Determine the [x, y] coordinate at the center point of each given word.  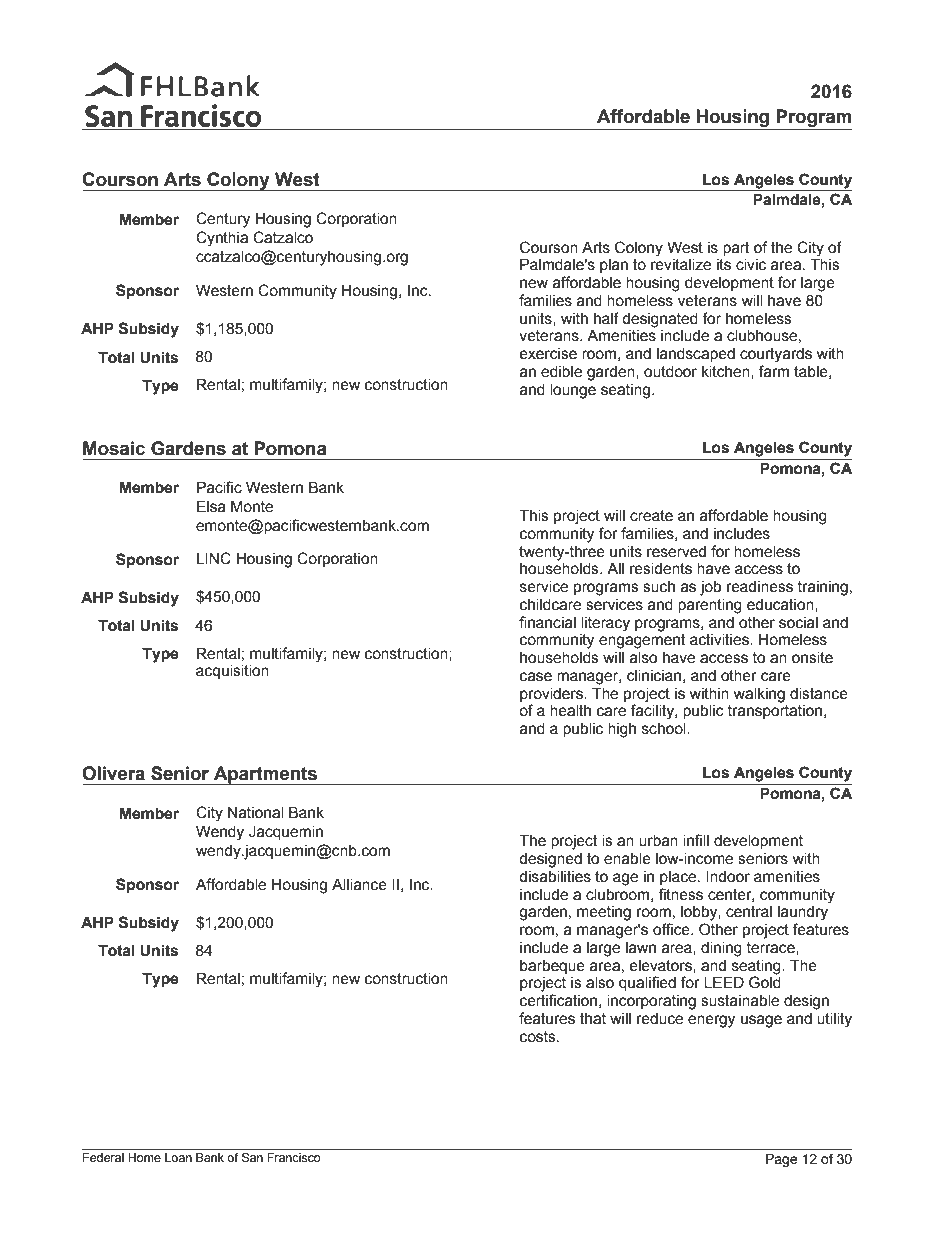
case [536, 677]
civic [751, 265]
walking [759, 695]
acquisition [232, 672]
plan [614, 266]
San [252, 1157]
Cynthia [222, 239]
